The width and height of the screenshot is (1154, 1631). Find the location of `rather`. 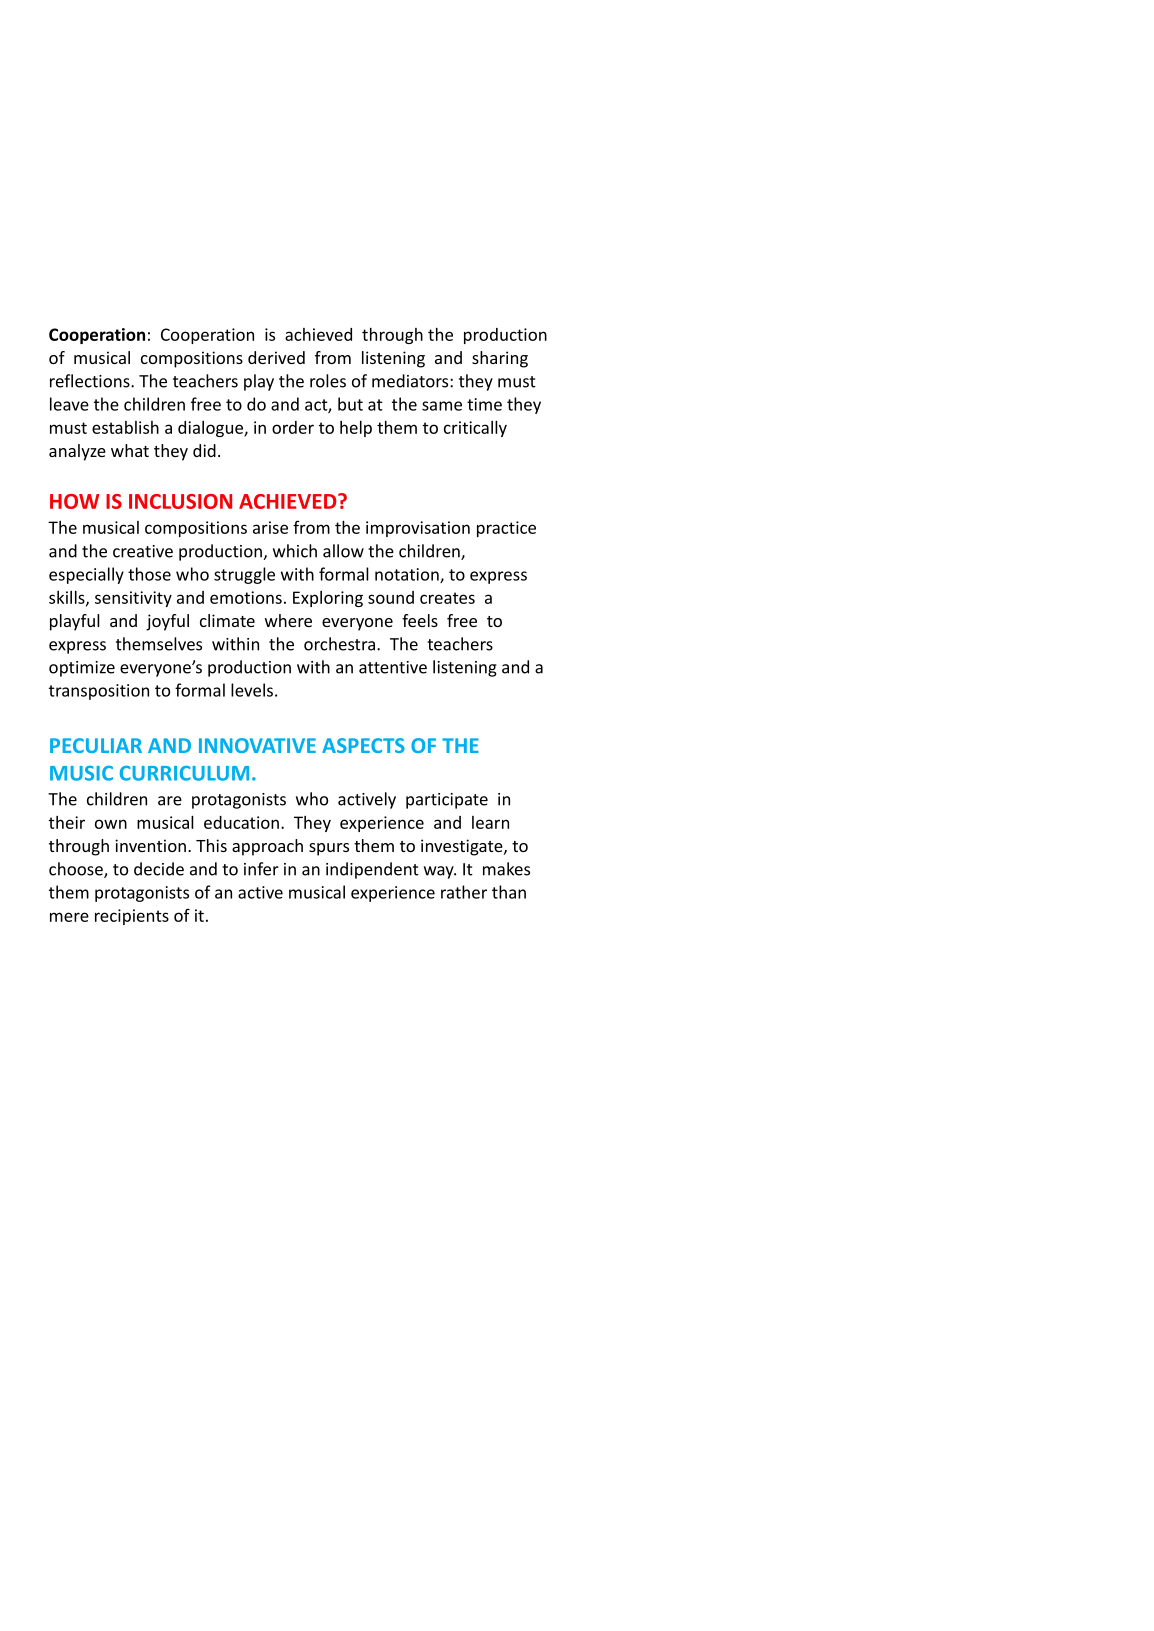

rather is located at coordinates (464, 892).
